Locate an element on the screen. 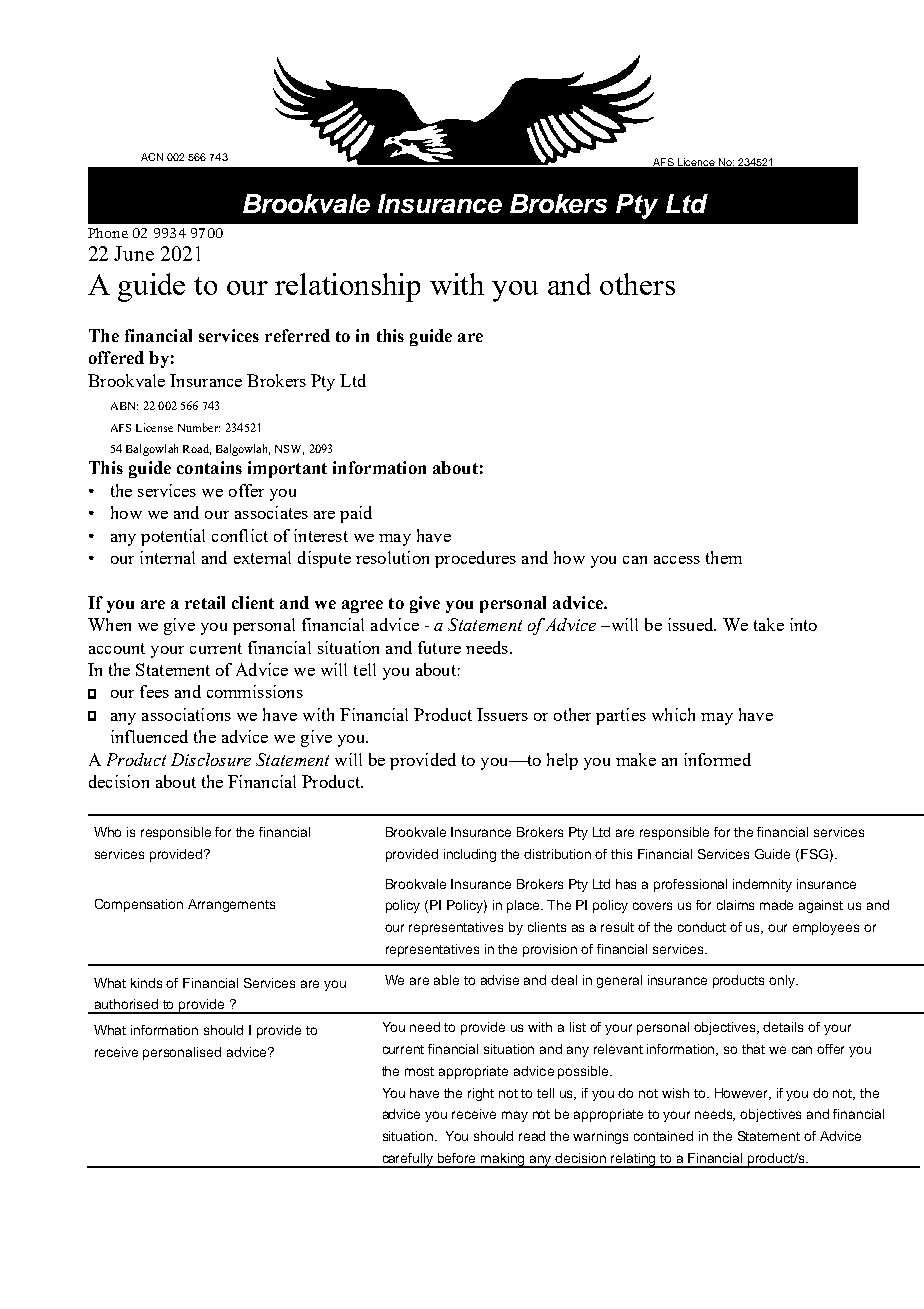 This screenshot has height=1309, width=924. able is located at coordinates (446, 980).
